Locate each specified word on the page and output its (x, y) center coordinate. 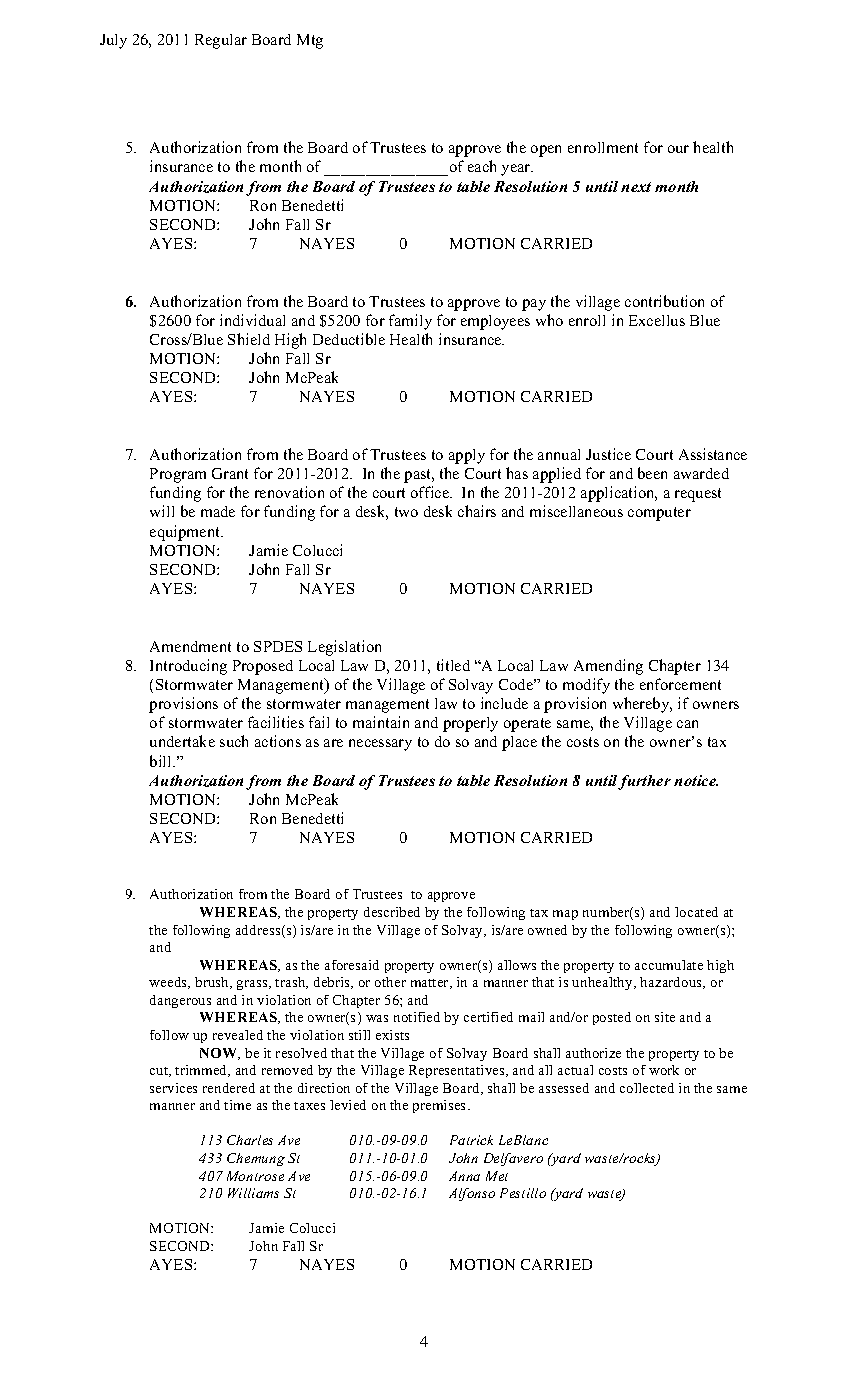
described (392, 912)
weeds (169, 983)
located (696, 912)
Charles (250, 1140)
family (410, 322)
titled (453, 665)
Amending (608, 667)
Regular (221, 41)
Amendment (190, 646)
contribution (664, 301)
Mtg (310, 41)
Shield (249, 339)
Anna (464, 1176)
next (636, 187)
